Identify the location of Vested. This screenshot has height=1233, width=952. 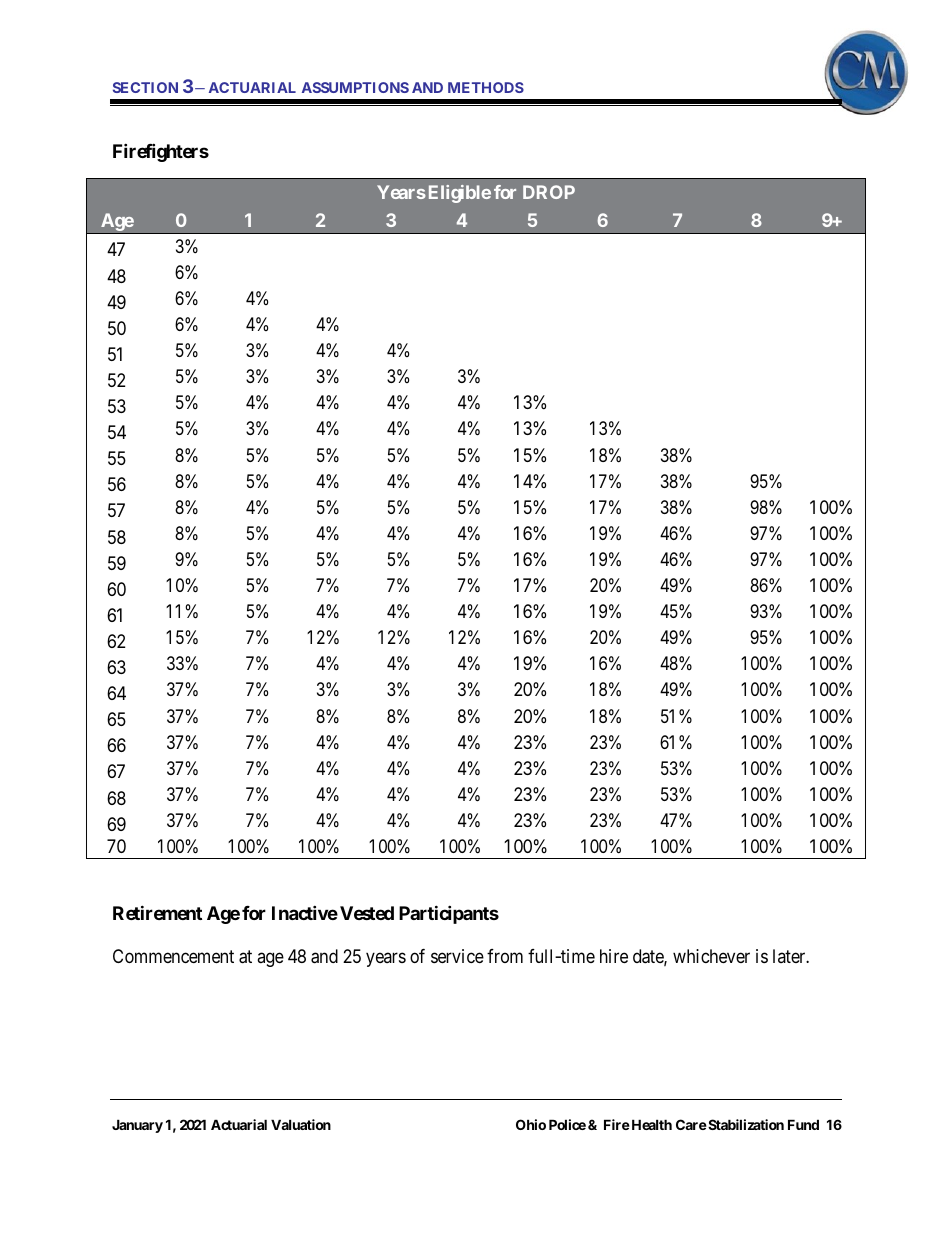
(367, 913).
